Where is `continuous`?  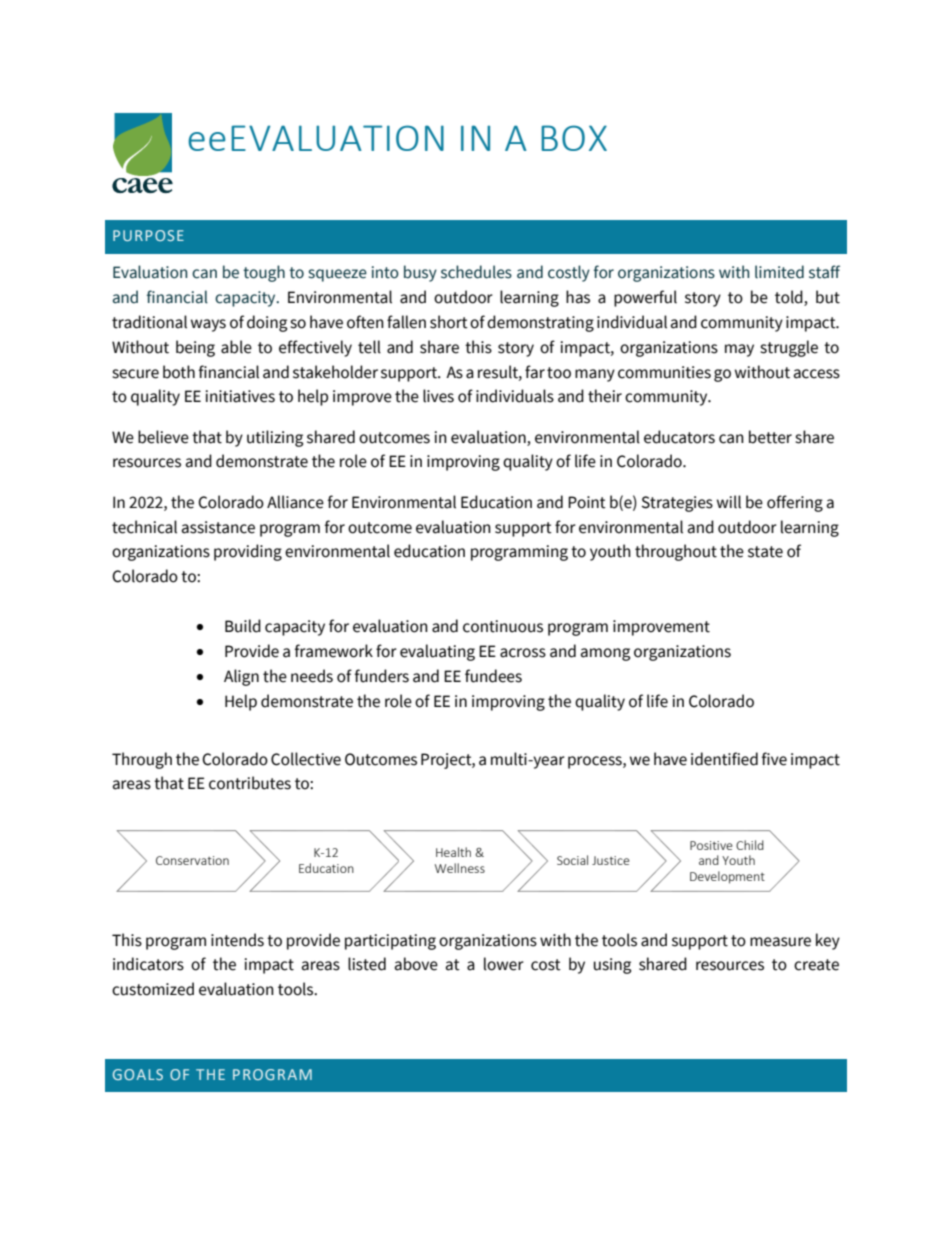
continuous is located at coordinates (503, 626).
